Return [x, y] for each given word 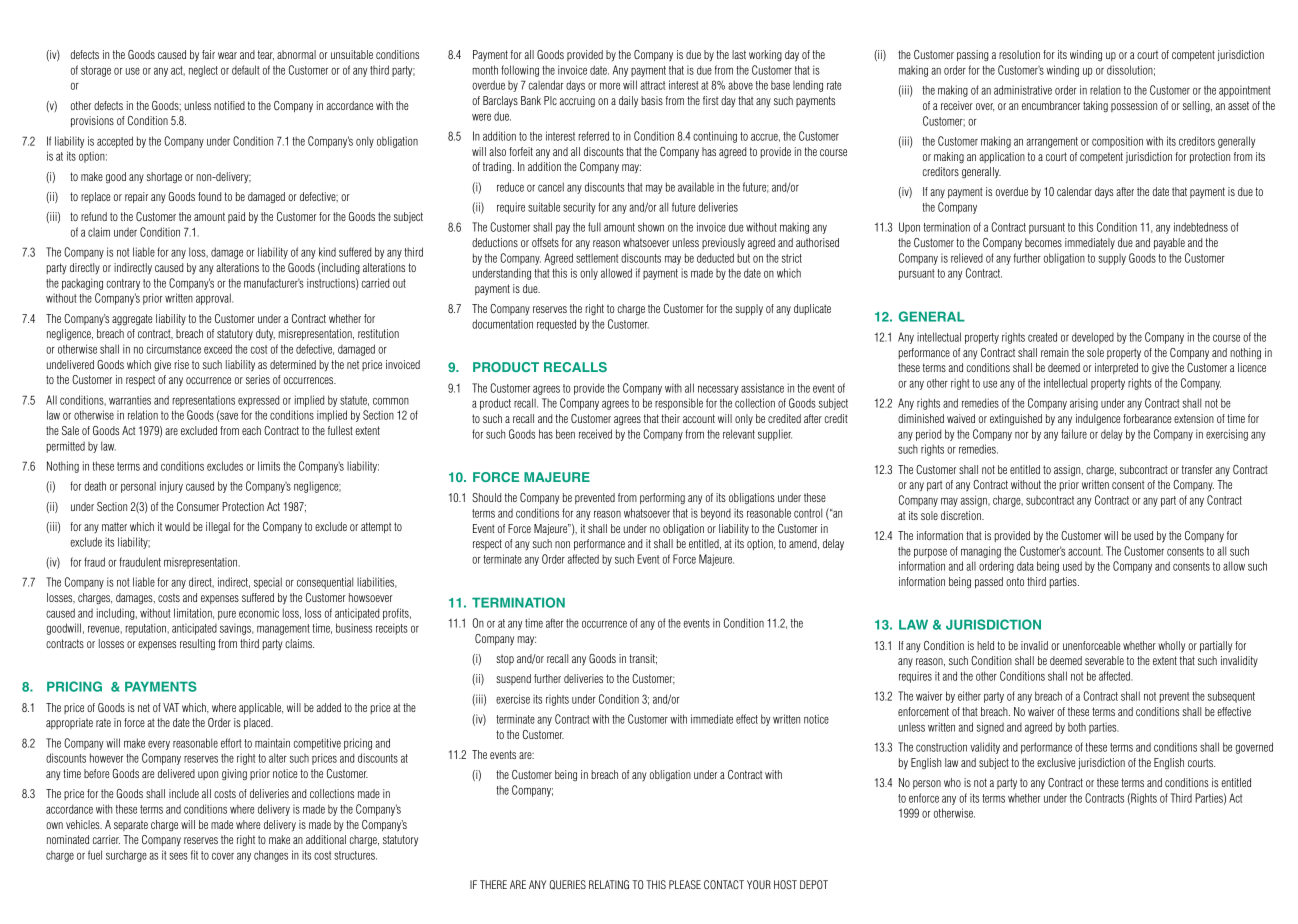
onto [1015, 581]
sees [178, 856]
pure [227, 615]
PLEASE [685, 884]
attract [652, 85]
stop [505, 660]
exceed [218, 349]
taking [1095, 107]
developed [1093, 338]
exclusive [1056, 762]
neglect [203, 71]
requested [556, 325]
